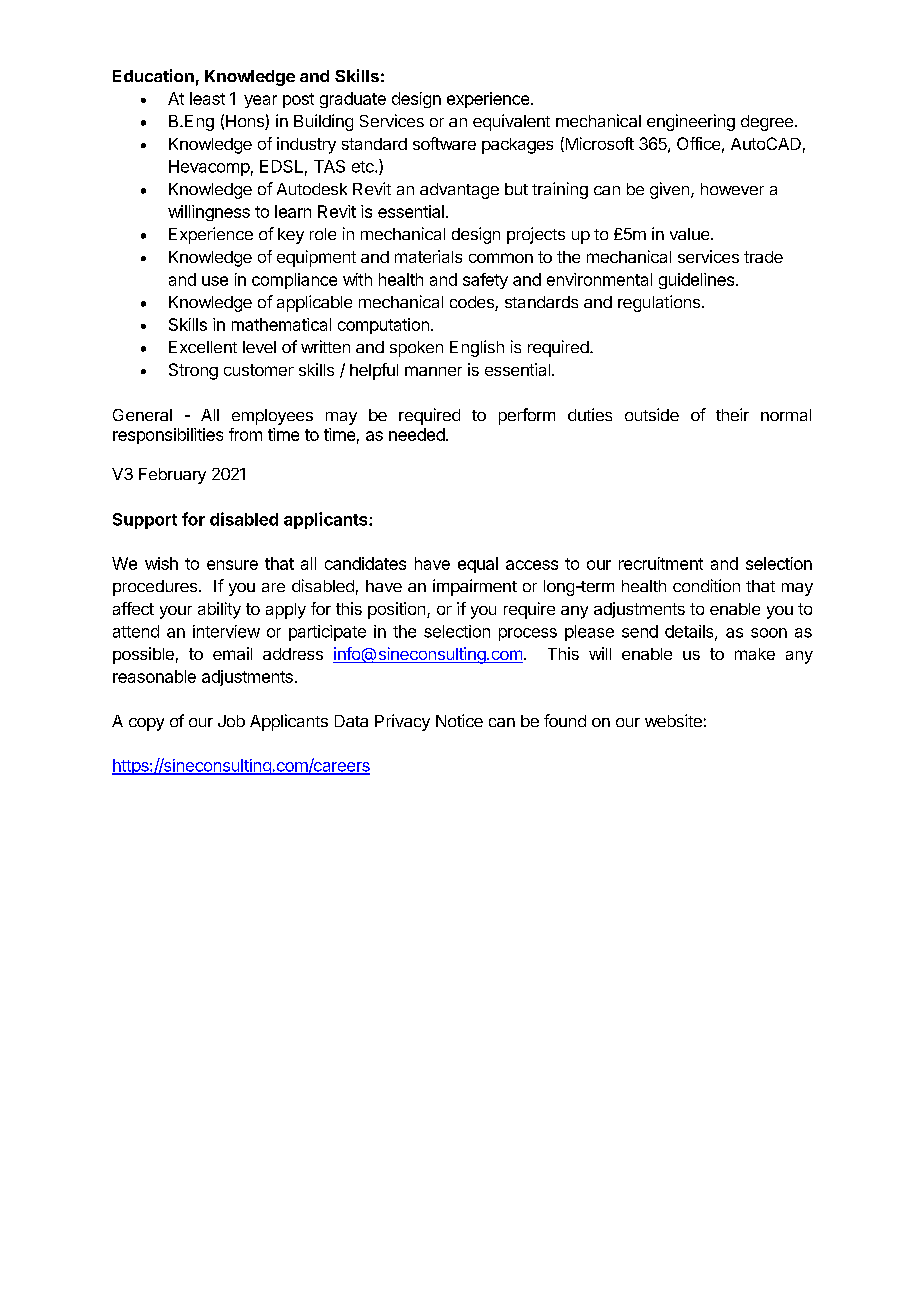 This screenshot has height=1308, width=924. What do you see at coordinates (172, 476) in the screenshot?
I see `February` at bounding box center [172, 476].
